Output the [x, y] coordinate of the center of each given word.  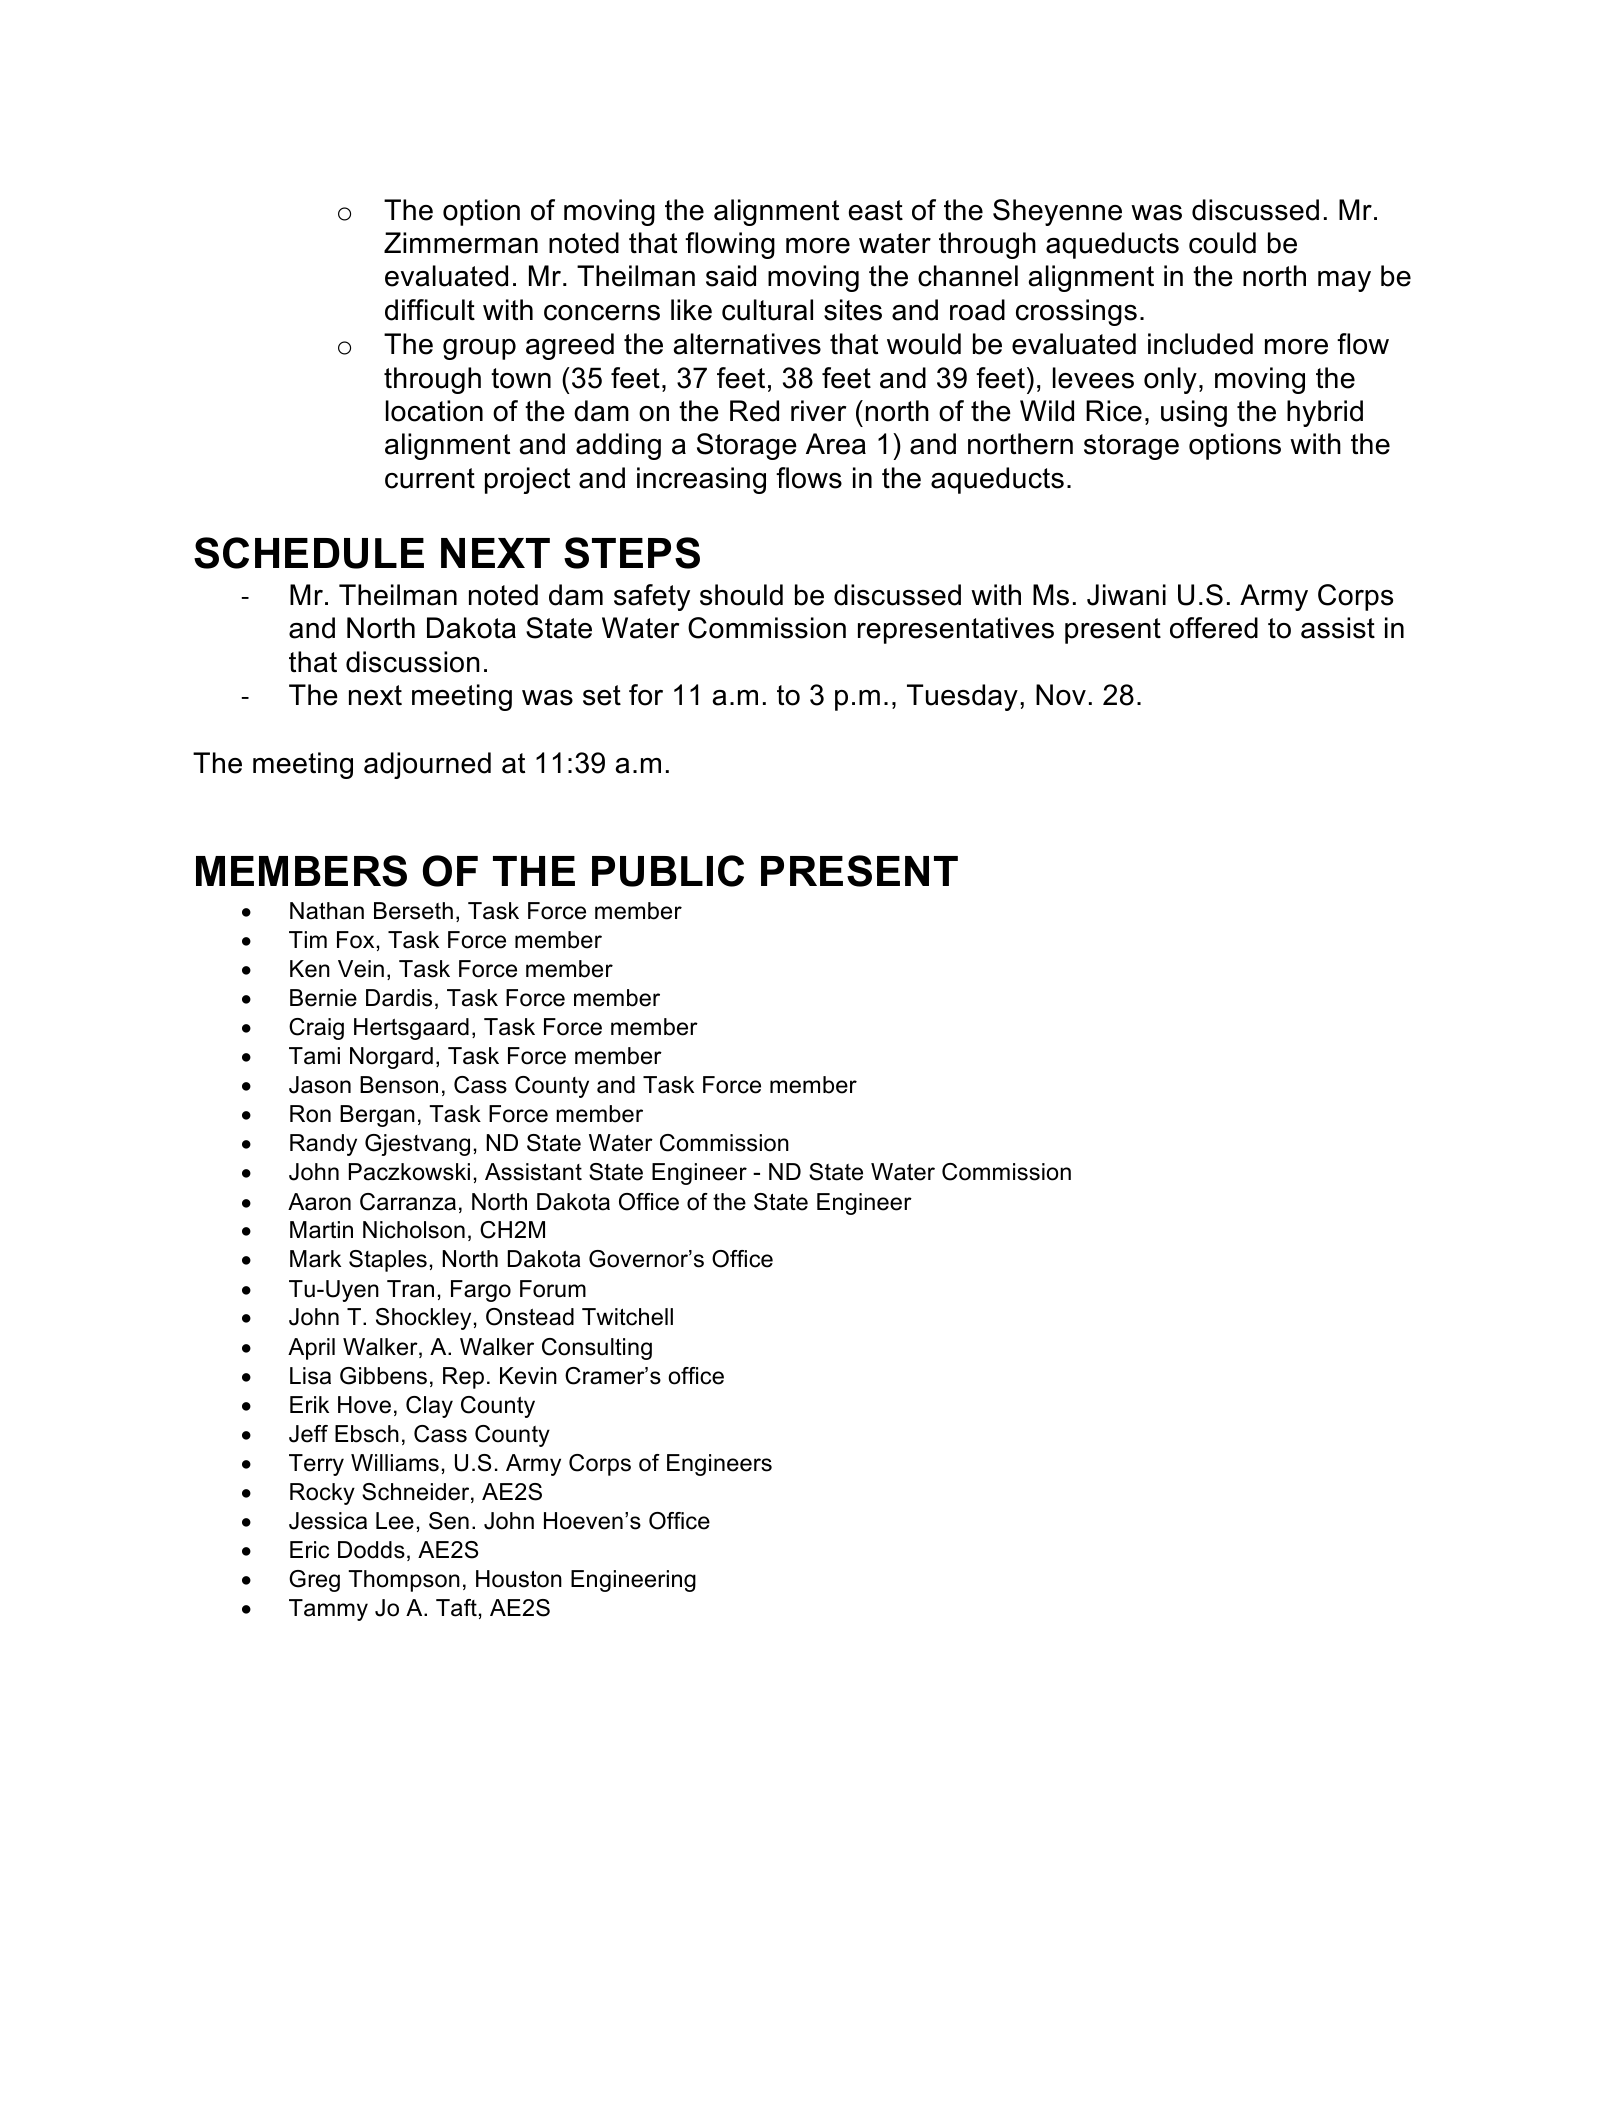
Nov [1061, 695]
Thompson [404, 1581]
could [1222, 243]
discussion [413, 662]
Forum [553, 1289]
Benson [399, 1085]
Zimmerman [461, 243]
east [876, 210]
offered [1214, 628]
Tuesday [962, 697]
